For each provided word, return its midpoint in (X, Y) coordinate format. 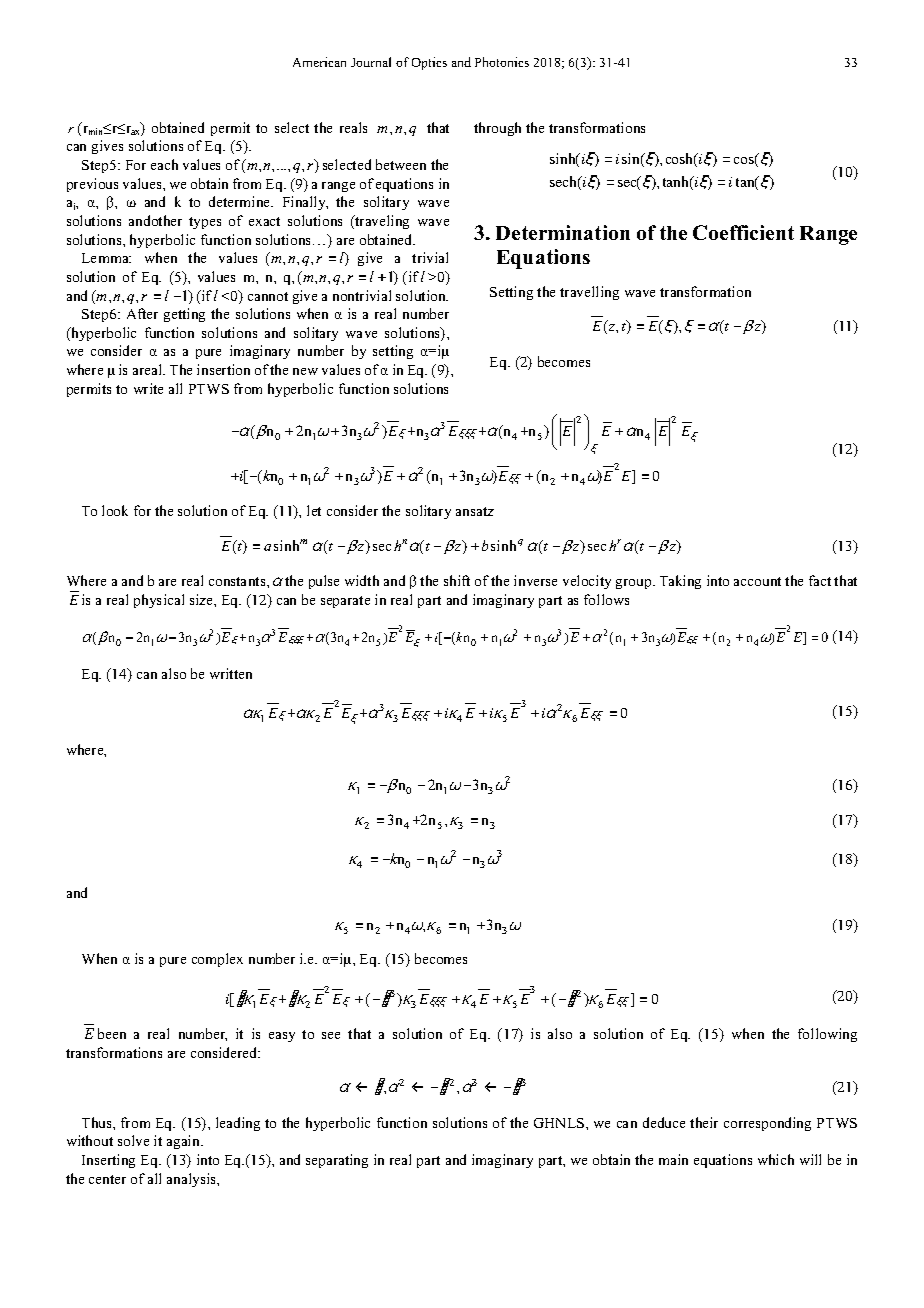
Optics (429, 63)
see (331, 1035)
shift (457, 580)
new (305, 371)
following (827, 1035)
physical (159, 601)
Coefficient (743, 232)
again (185, 1142)
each (164, 164)
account (757, 581)
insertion (223, 369)
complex (217, 960)
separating (337, 1161)
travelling (589, 293)
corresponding (767, 1124)
